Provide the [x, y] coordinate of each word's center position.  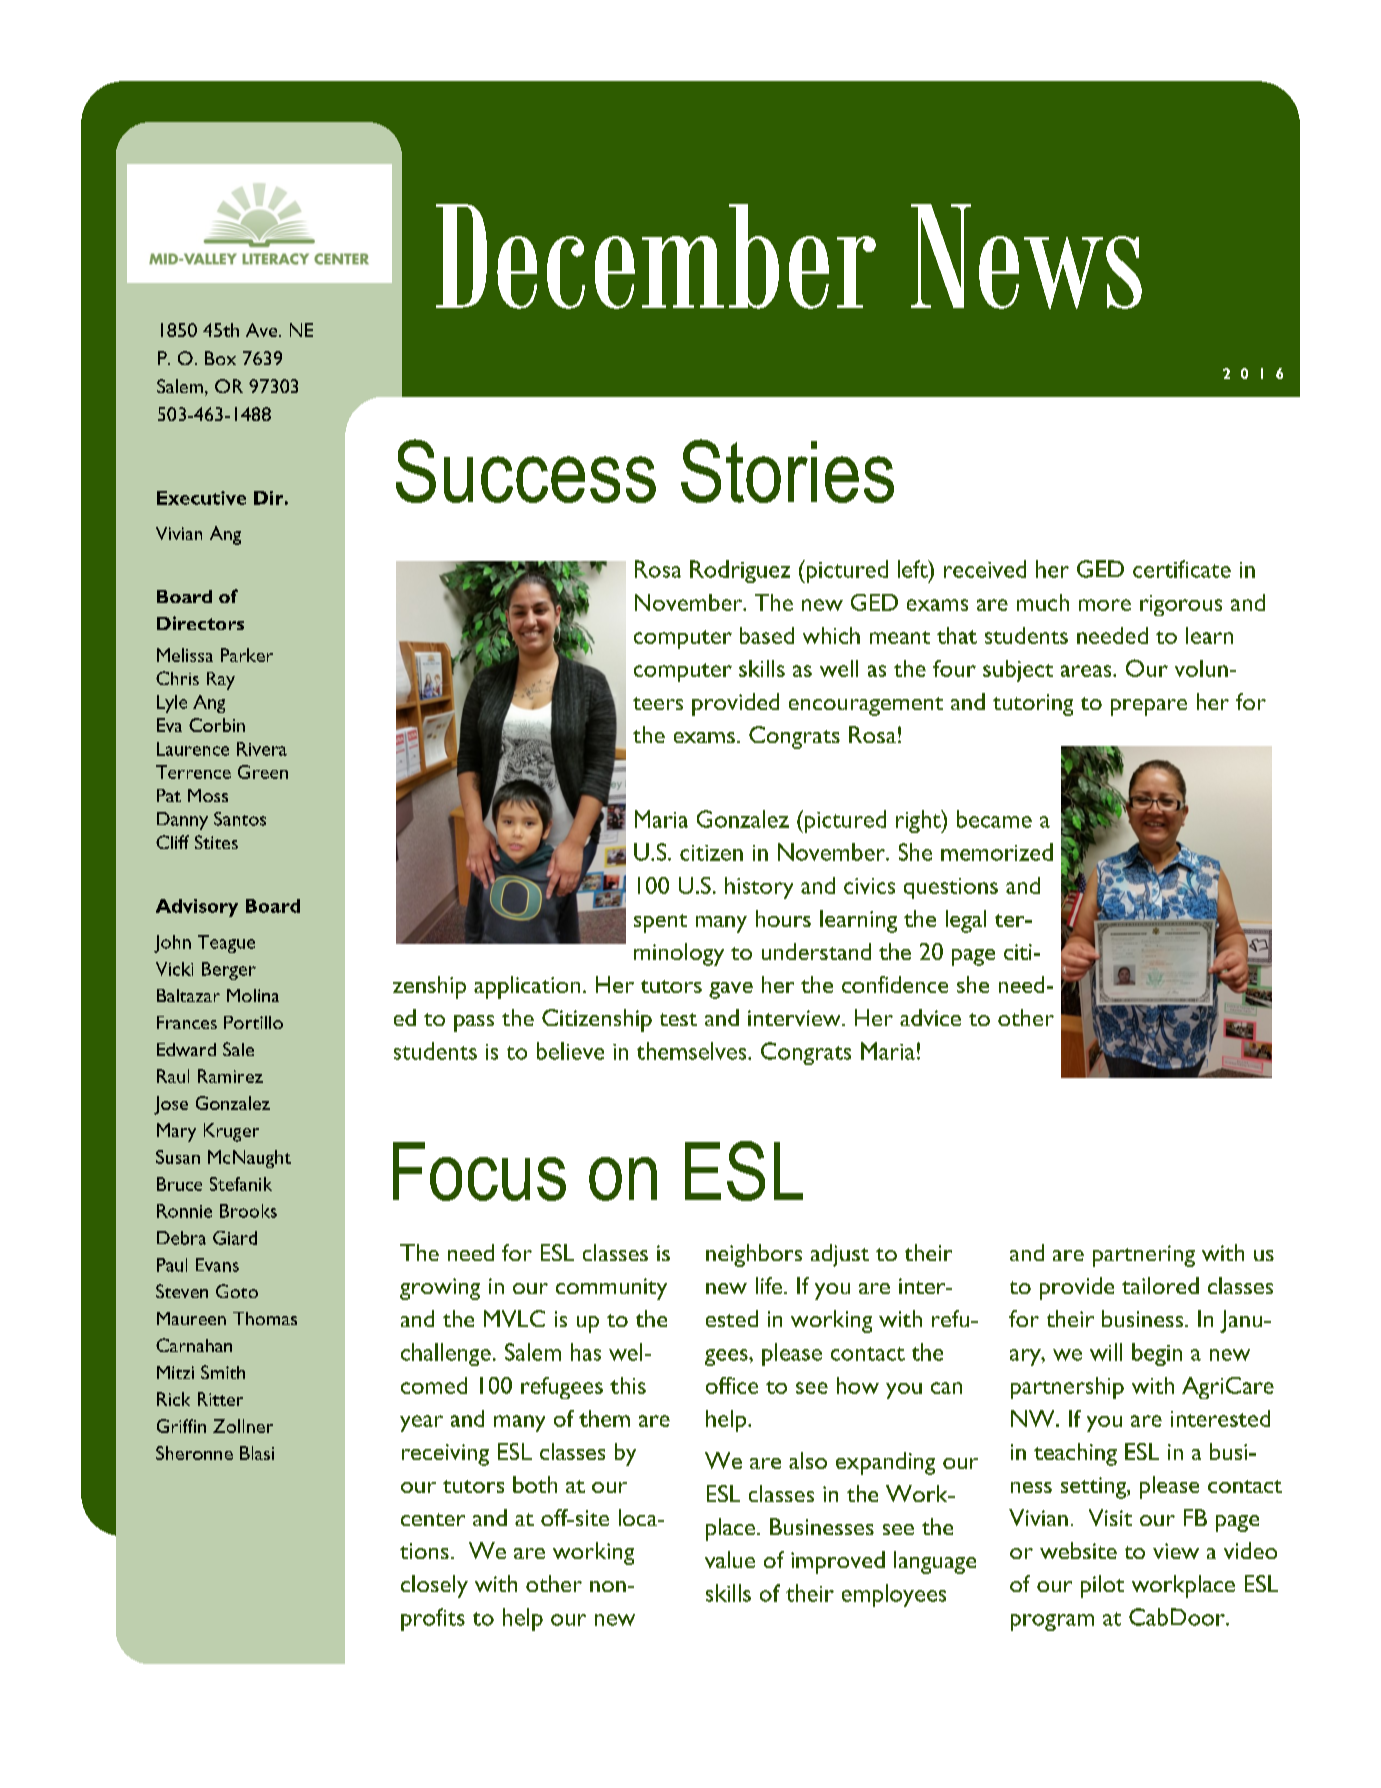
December [656, 256]
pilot [1102, 1586]
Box [220, 358]
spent [660, 923]
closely [434, 1586]
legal [966, 921]
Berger [229, 971]
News [1026, 256]
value [730, 1559]
